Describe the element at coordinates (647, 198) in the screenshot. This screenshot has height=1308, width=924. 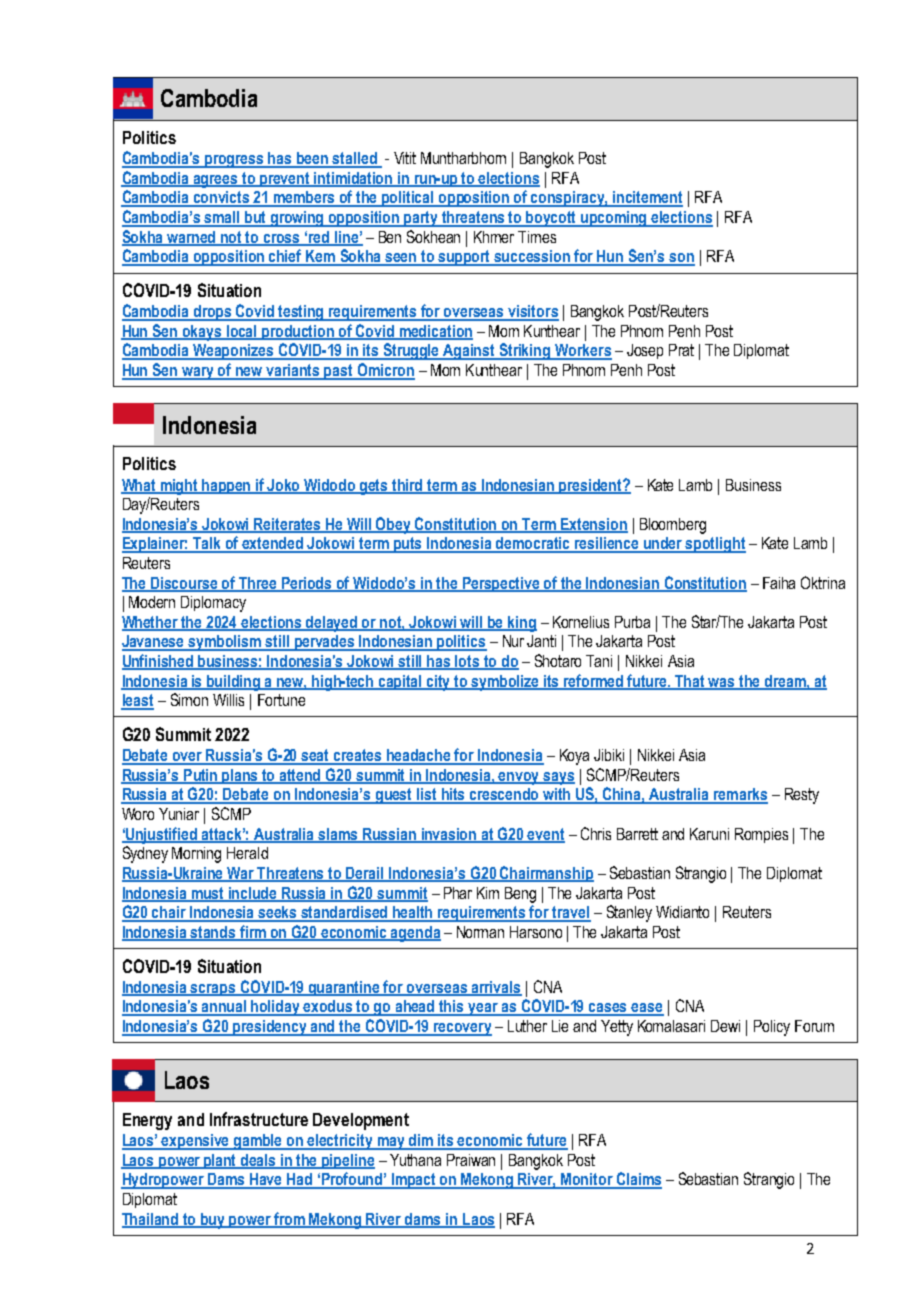
I see `incitement` at that location.
